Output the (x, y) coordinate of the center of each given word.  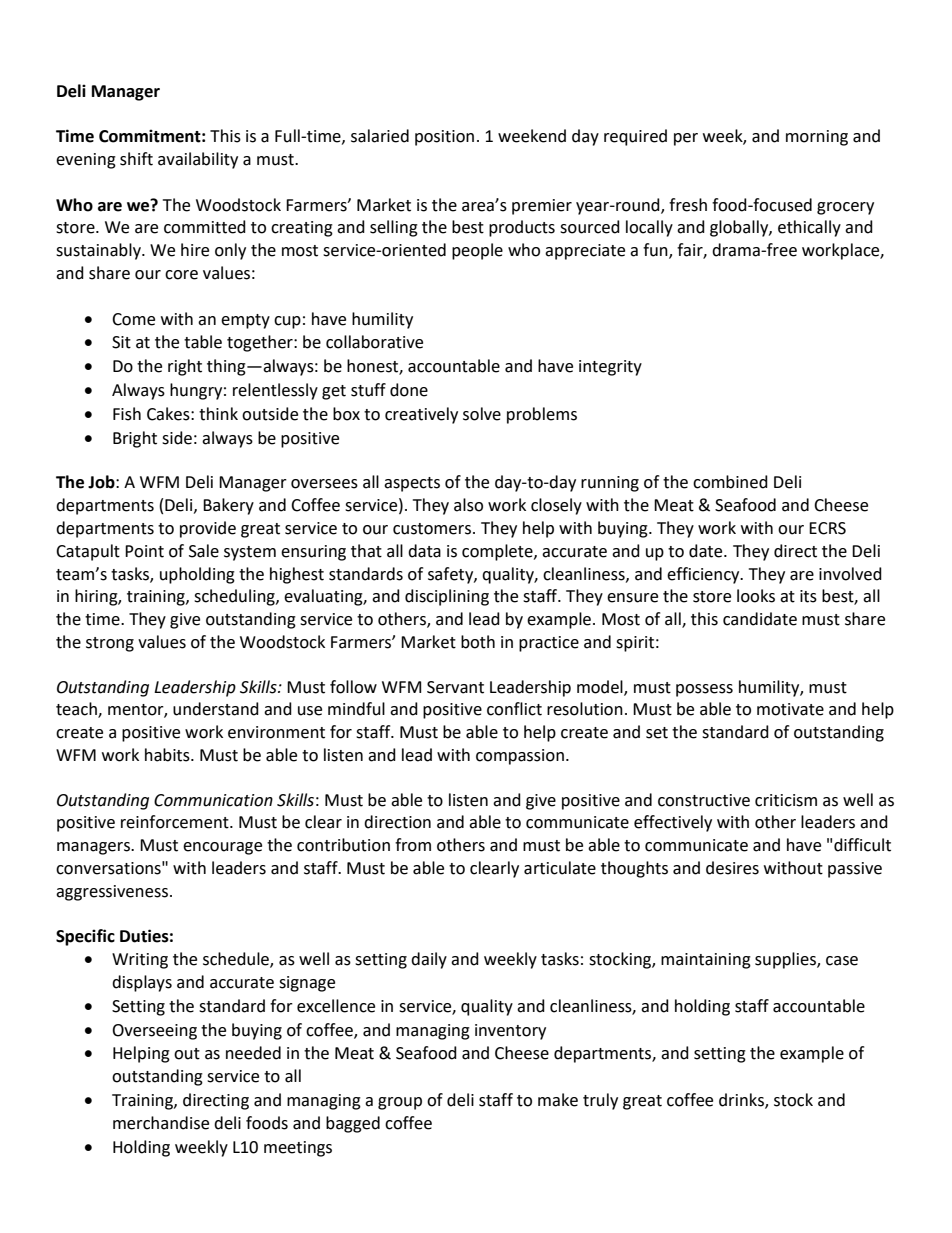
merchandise (161, 1123)
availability (198, 160)
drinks (742, 1101)
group (400, 1103)
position (444, 138)
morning (817, 138)
